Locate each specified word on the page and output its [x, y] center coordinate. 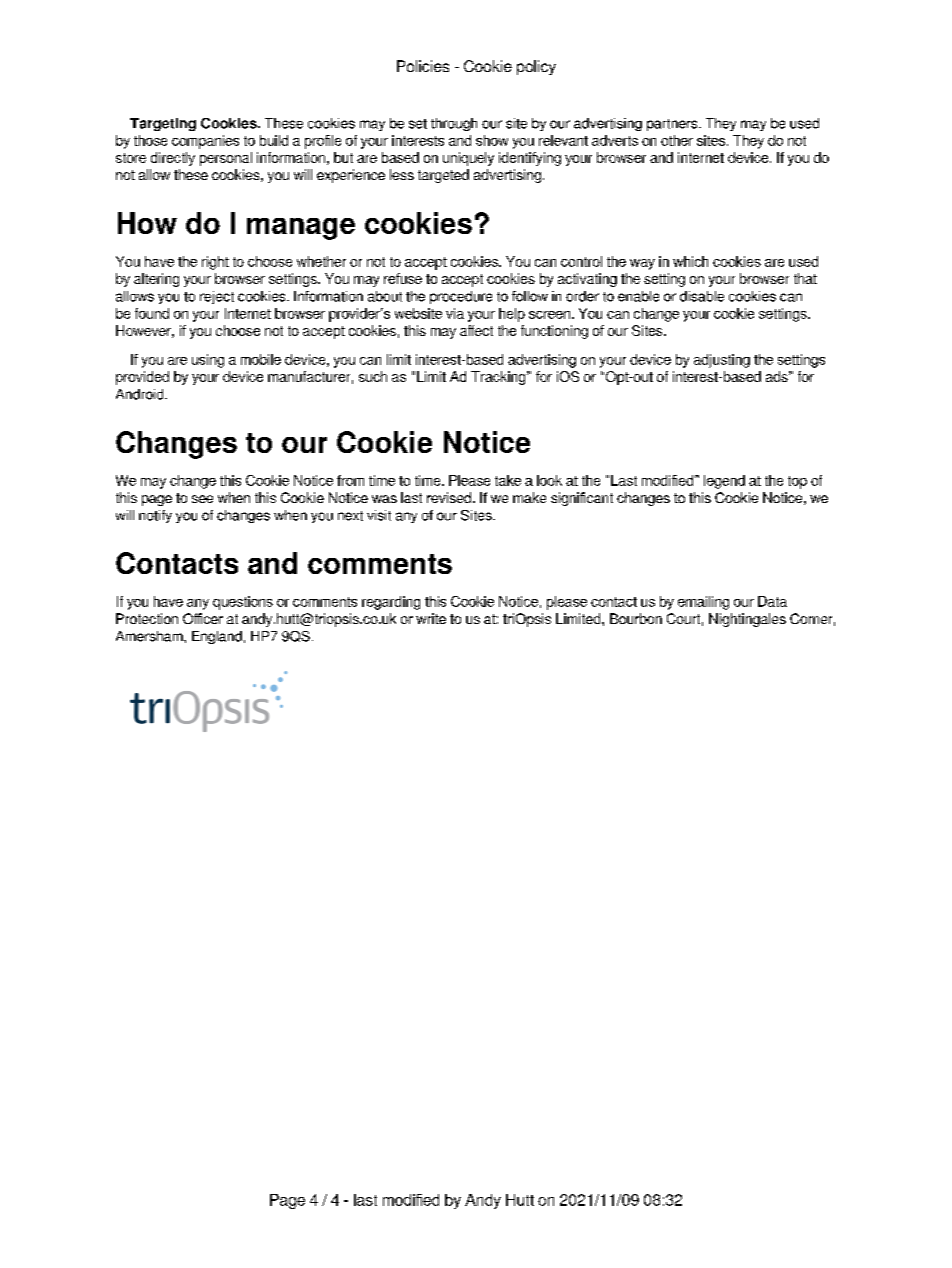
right [215, 263]
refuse [403, 278]
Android [141, 394]
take [508, 480]
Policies [423, 66]
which [690, 261]
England [217, 637]
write [431, 618]
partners [673, 125]
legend [724, 482]
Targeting [163, 124]
